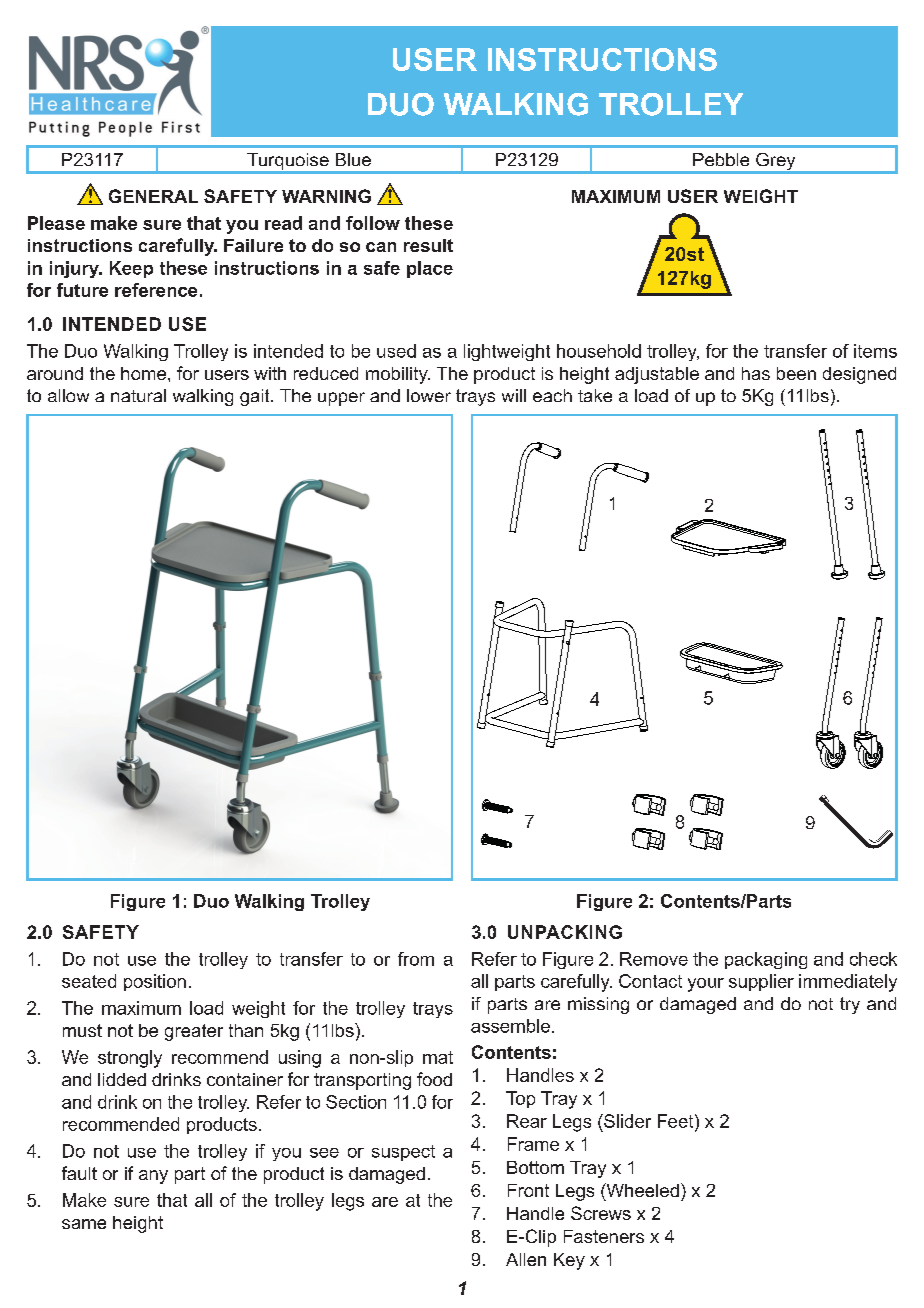 The image size is (924, 1308). Describe the element at coordinates (84, 1224) in the document. I see `same` at that location.
